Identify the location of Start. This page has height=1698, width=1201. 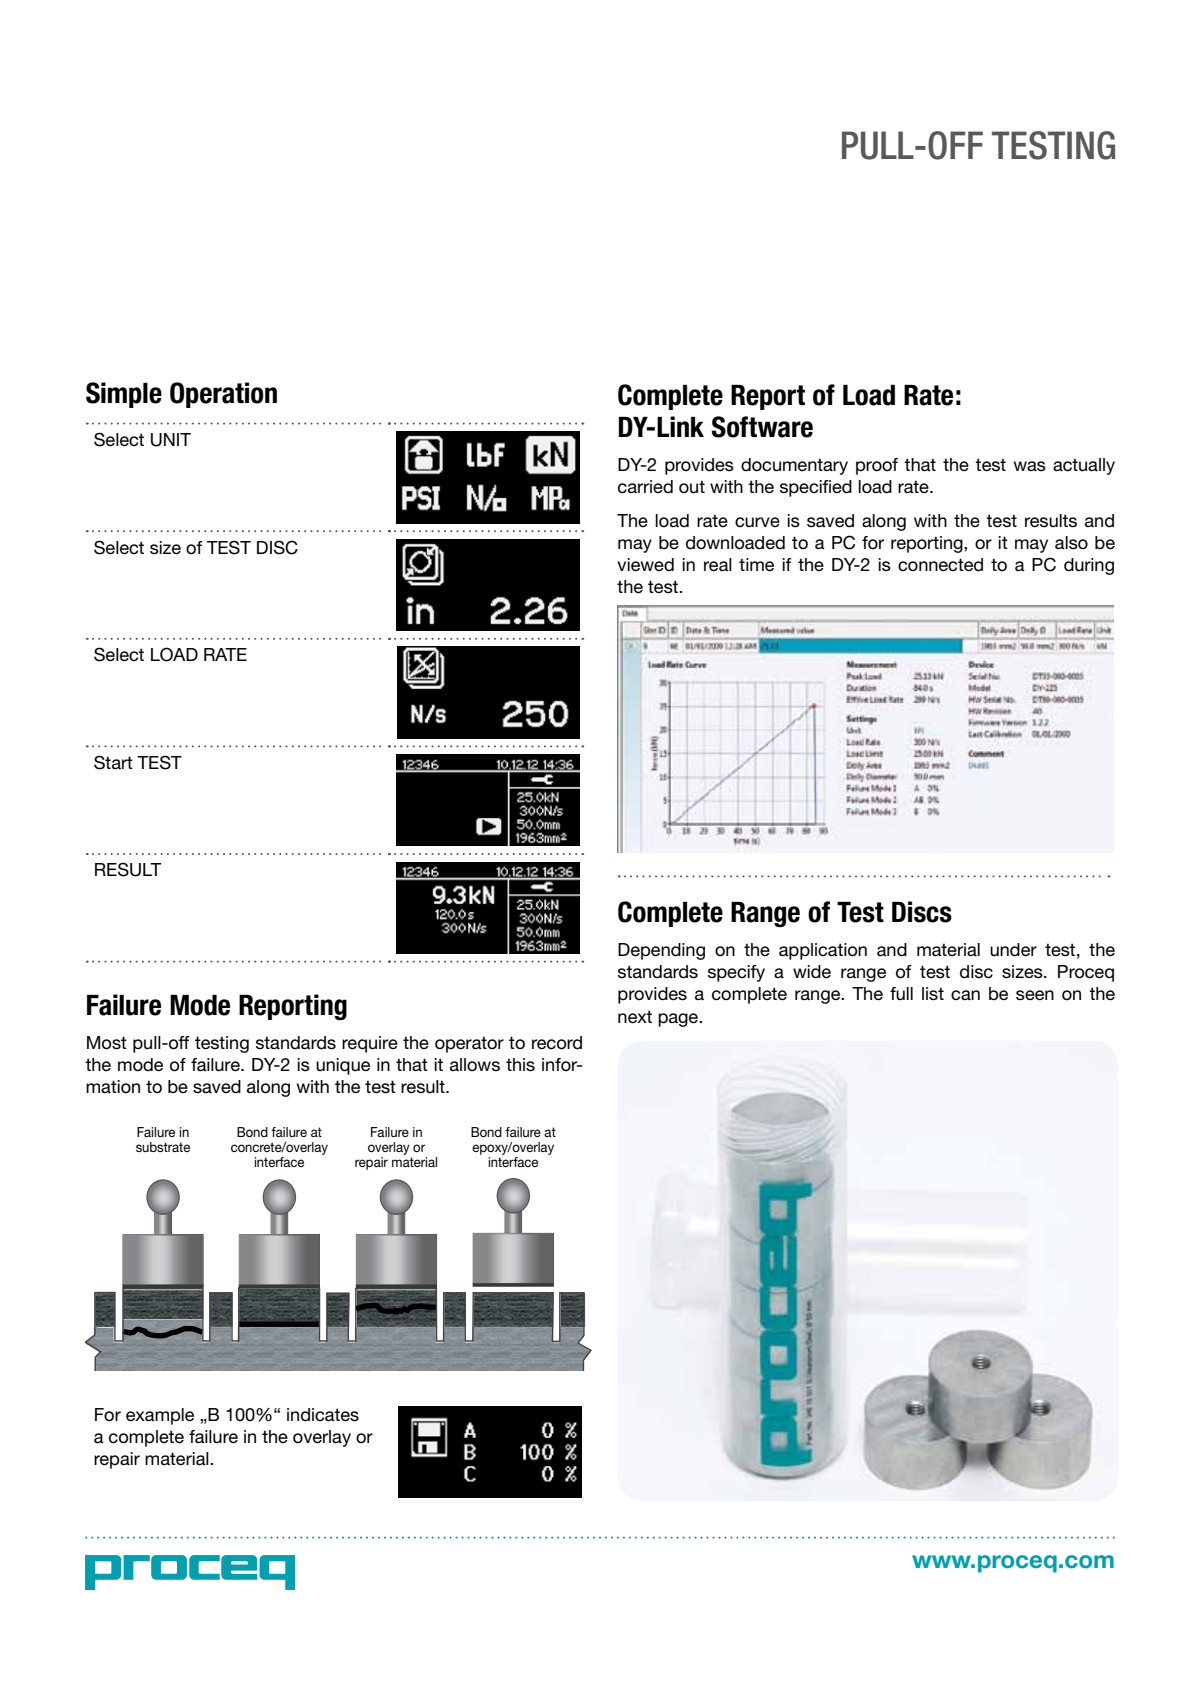
(113, 762).
